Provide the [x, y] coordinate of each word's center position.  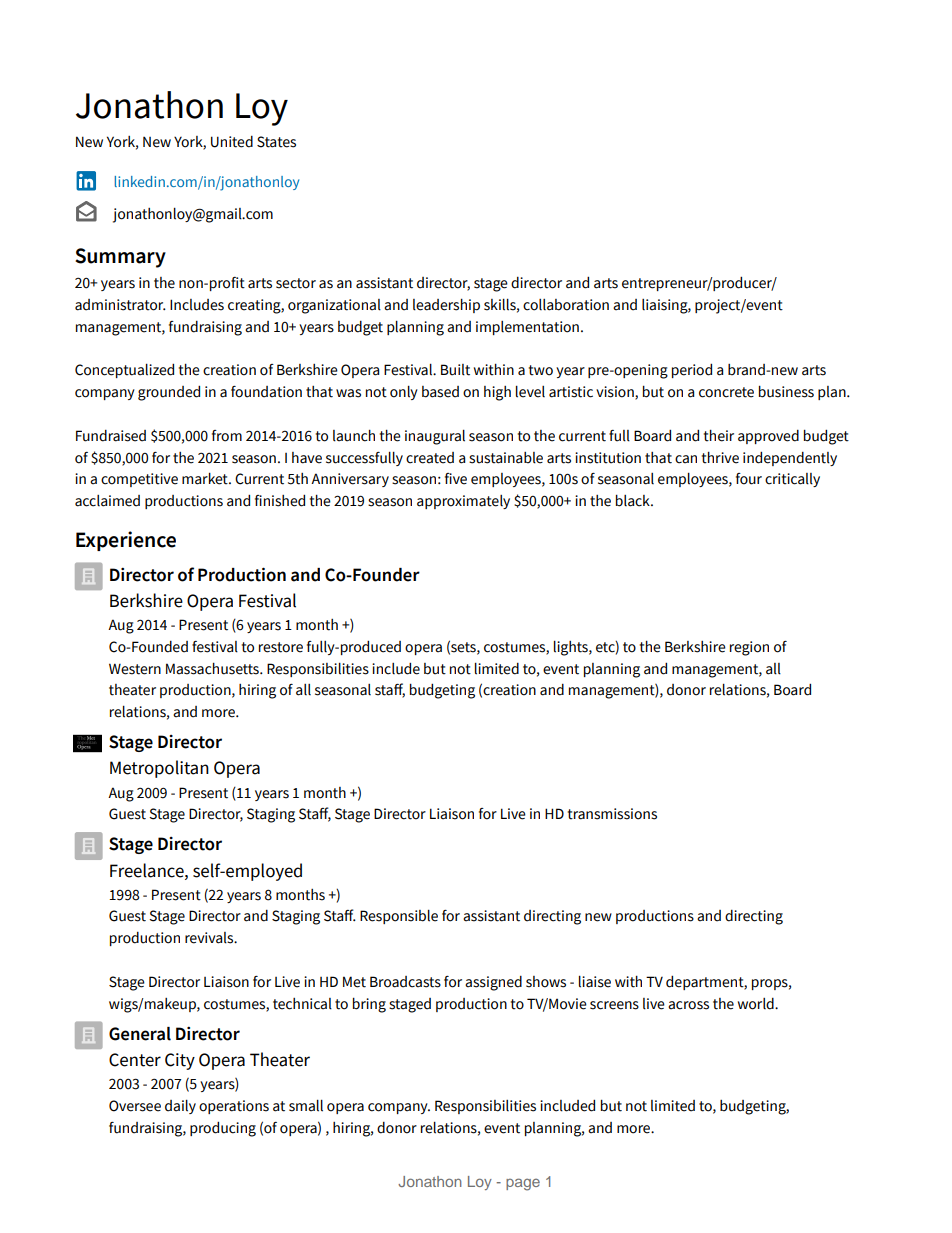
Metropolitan [159, 769]
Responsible [399, 917]
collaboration [566, 305]
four [749, 479]
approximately [463, 502]
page [523, 1184]
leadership [446, 306]
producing [223, 1129]
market [206, 479]
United [232, 142]
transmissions [612, 814]
